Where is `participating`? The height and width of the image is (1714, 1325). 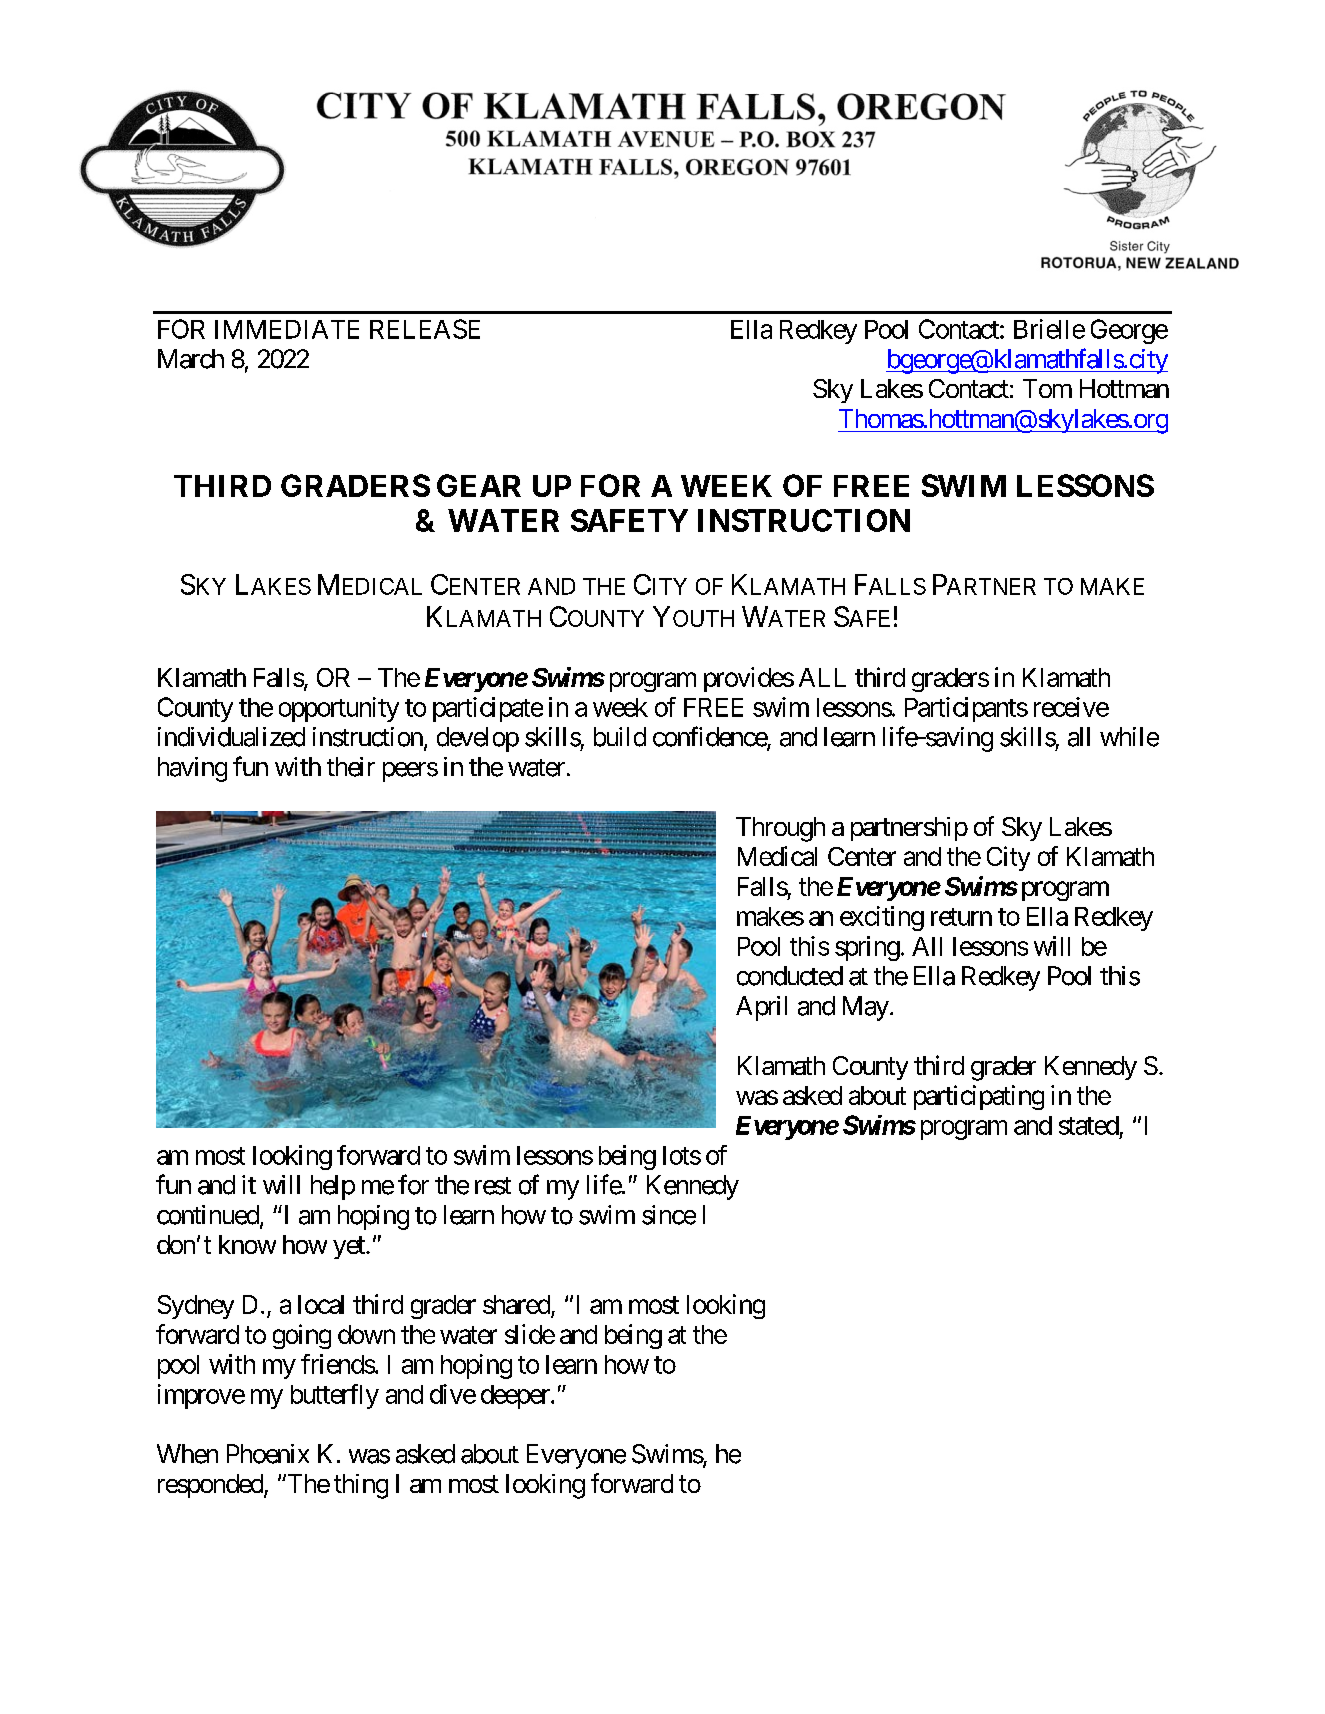
participating is located at coordinates (979, 1097).
